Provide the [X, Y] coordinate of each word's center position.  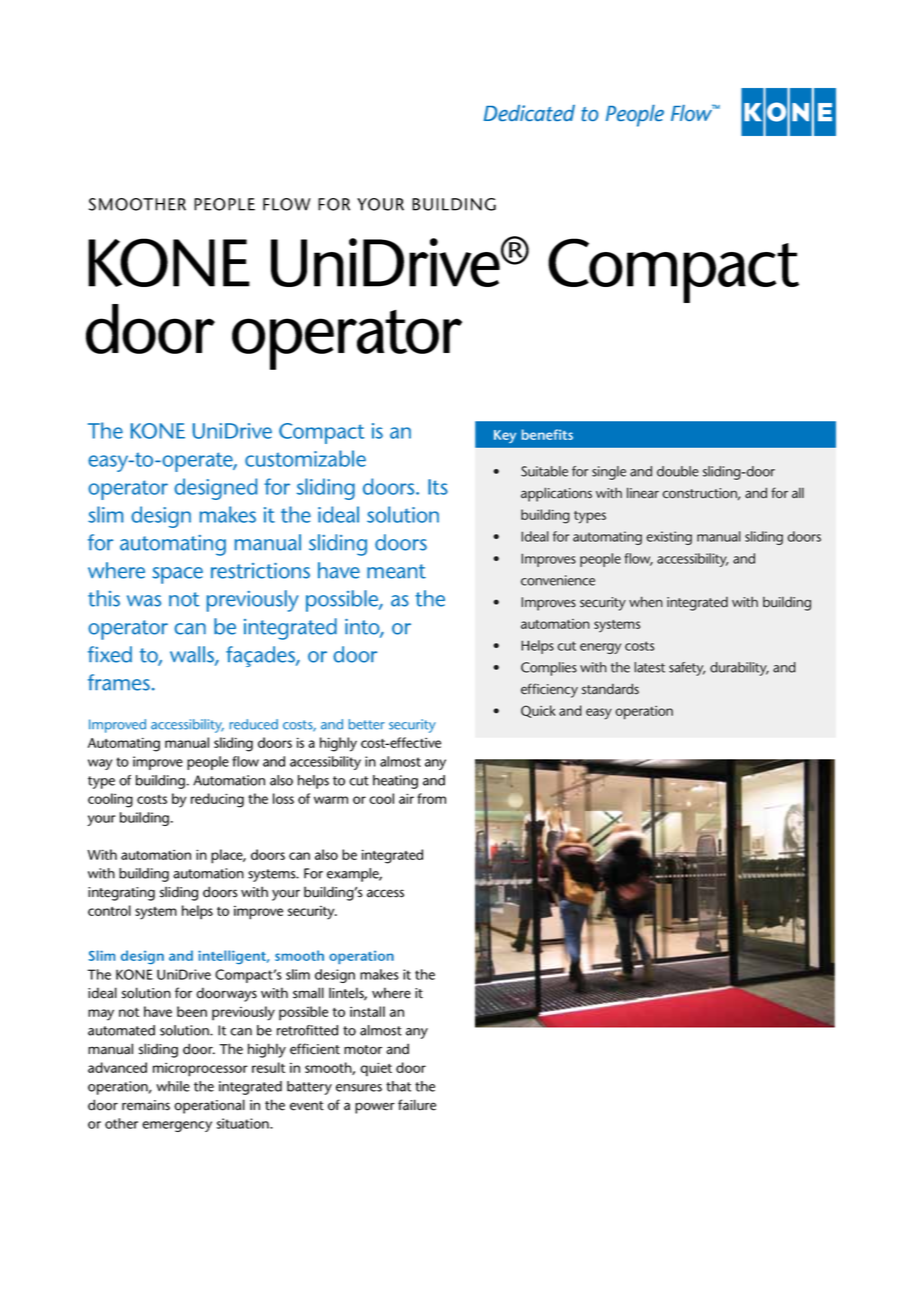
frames [119, 682]
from [431, 798]
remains [146, 1105]
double [678, 471]
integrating [121, 894]
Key [505, 436]
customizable [305, 458]
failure [417, 1105]
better [367, 724]
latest [649, 667]
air [406, 798]
